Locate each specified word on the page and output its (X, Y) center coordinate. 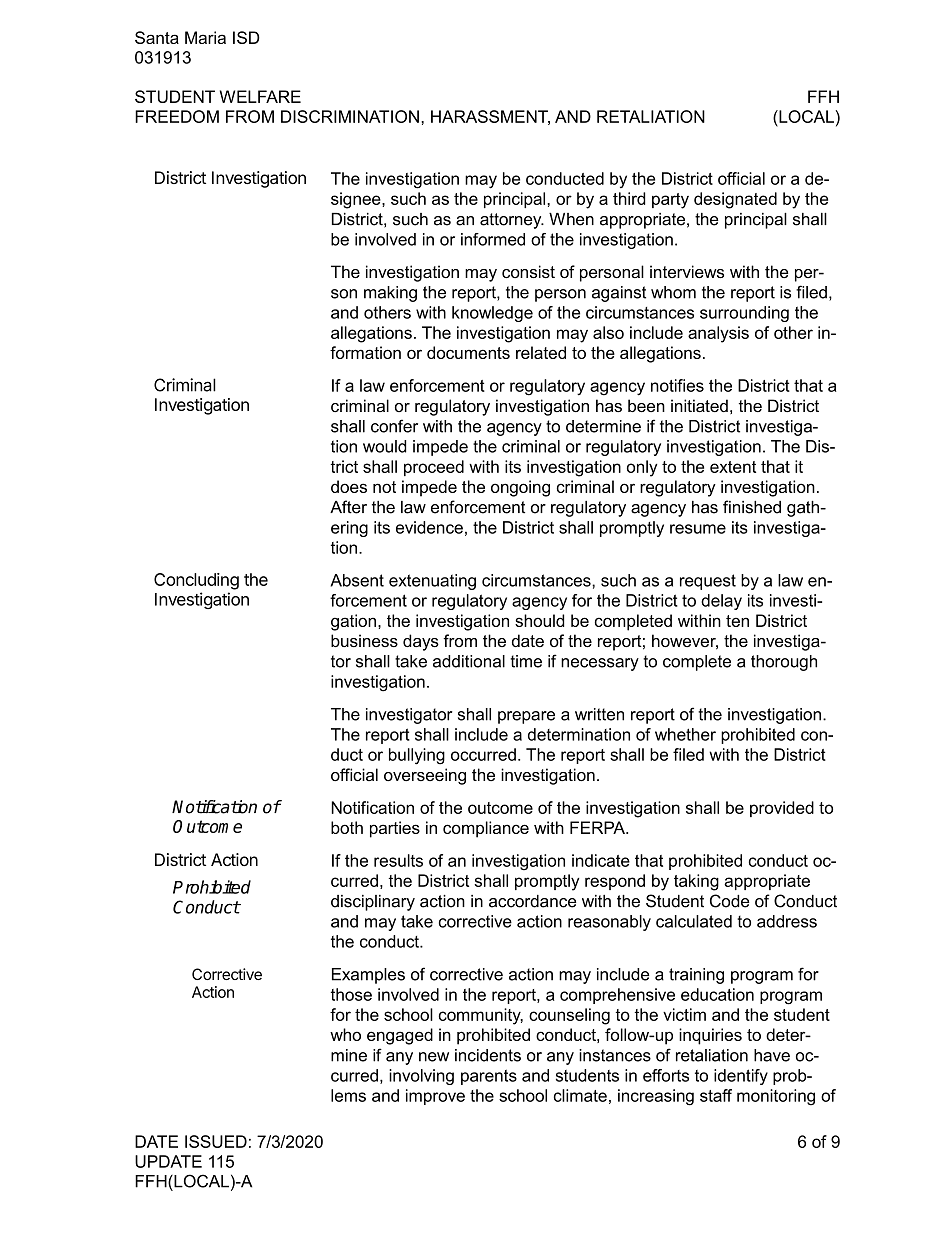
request (708, 582)
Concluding (196, 581)
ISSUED (216, 1141)
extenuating (432, 582)
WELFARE (260, 96)
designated (735, 200)
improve (435, 1097)
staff (716, 1095)
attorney (512, 221)
